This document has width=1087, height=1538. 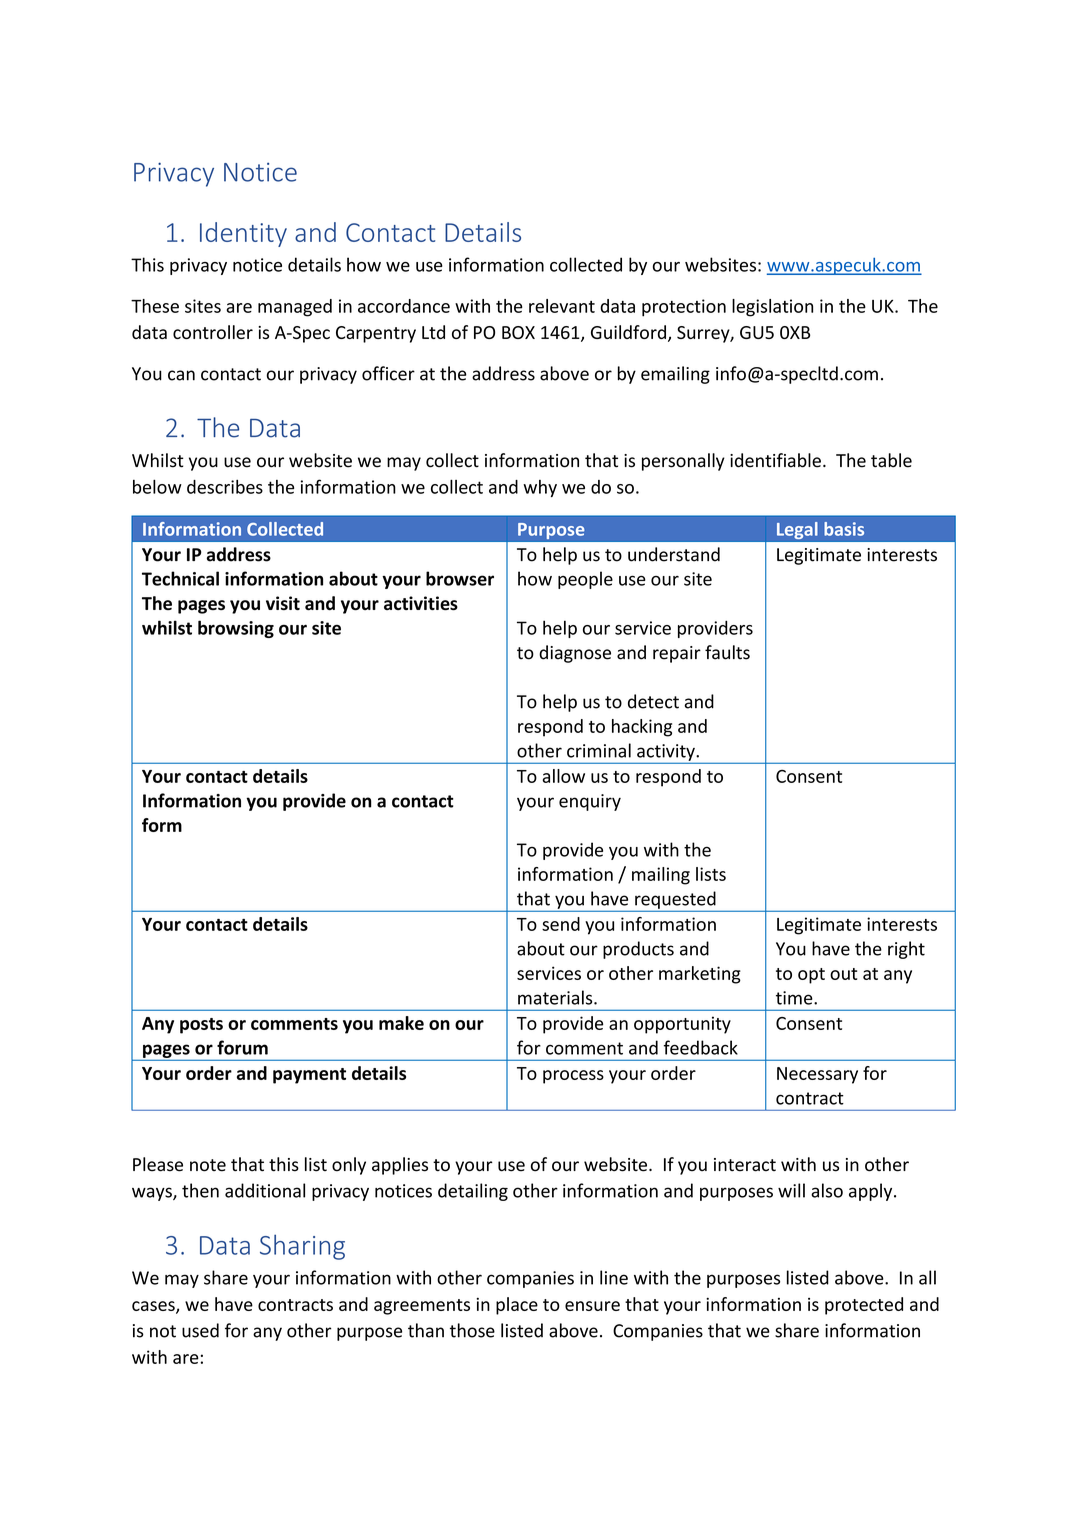 I want to click on browsing, so click(x=236, y=629).
